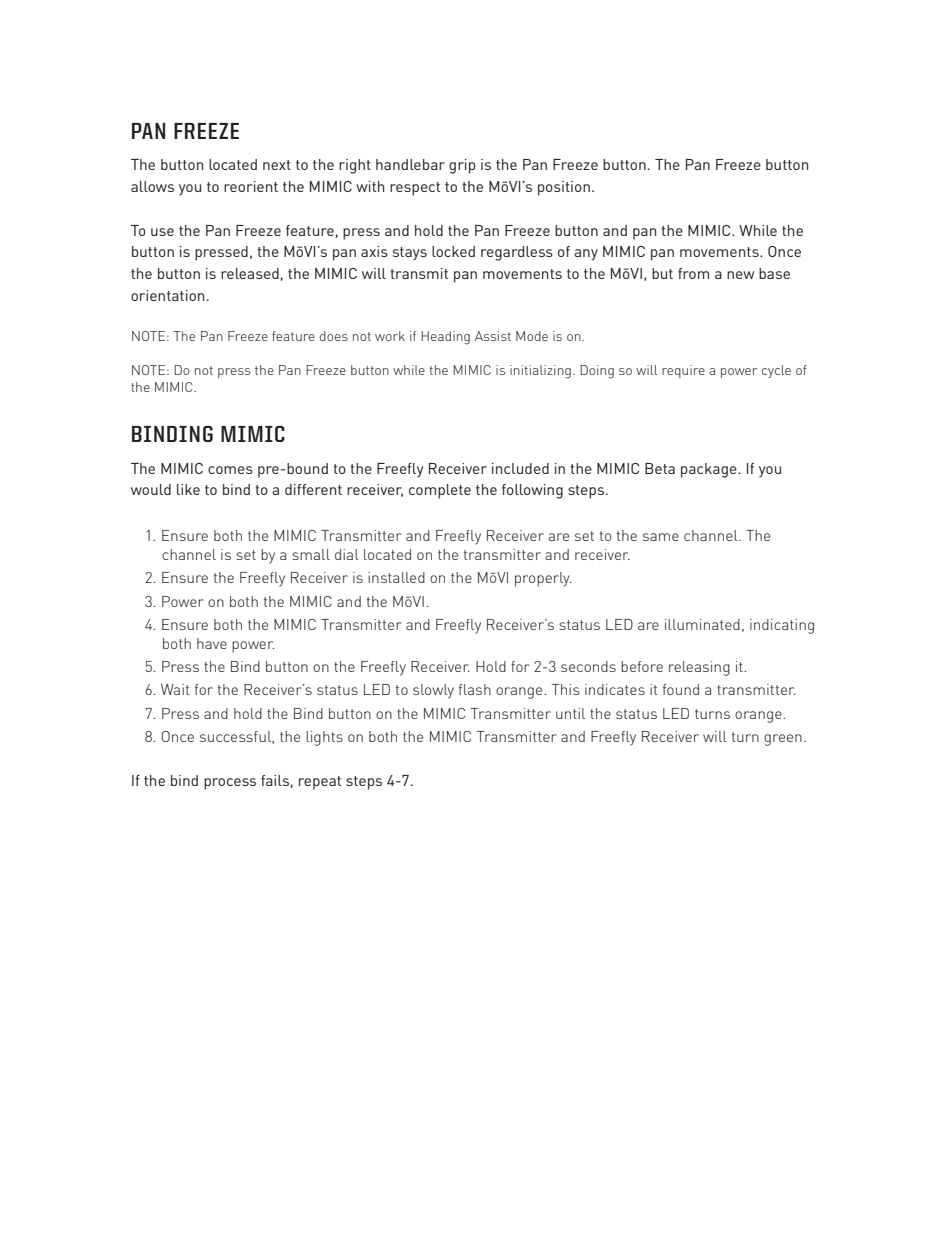  I want to click on position, so click(564, 188).
